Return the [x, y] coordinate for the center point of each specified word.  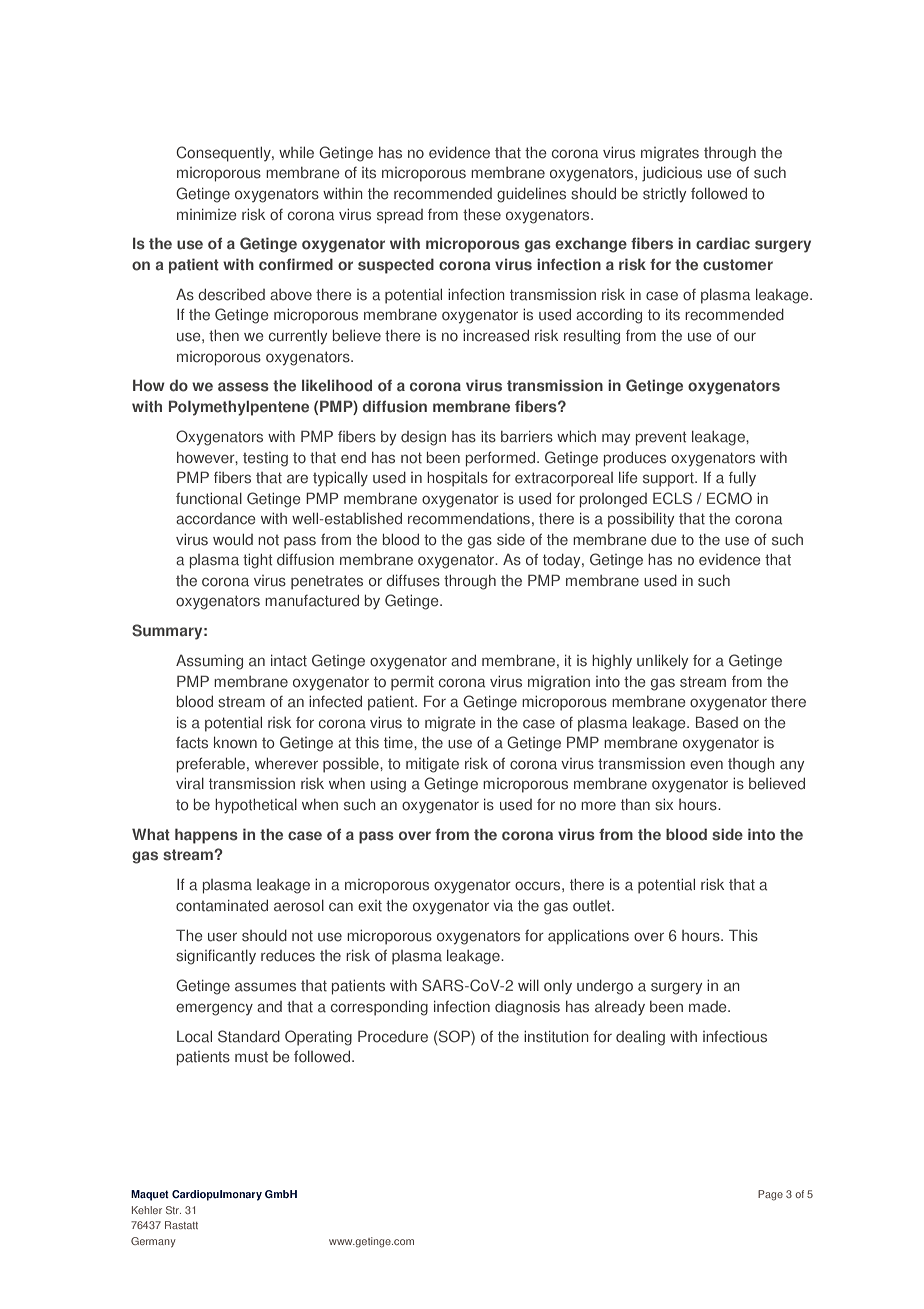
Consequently [224, 154]
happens [206, 836]
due [664, 540]
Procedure [393, 1036]
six [664, 805]
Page [770, 1195]
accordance [216, 519]
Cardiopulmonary [217, 1195]
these [482, 215]
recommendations [469, 519]
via [503, 906]
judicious [672, 174]
